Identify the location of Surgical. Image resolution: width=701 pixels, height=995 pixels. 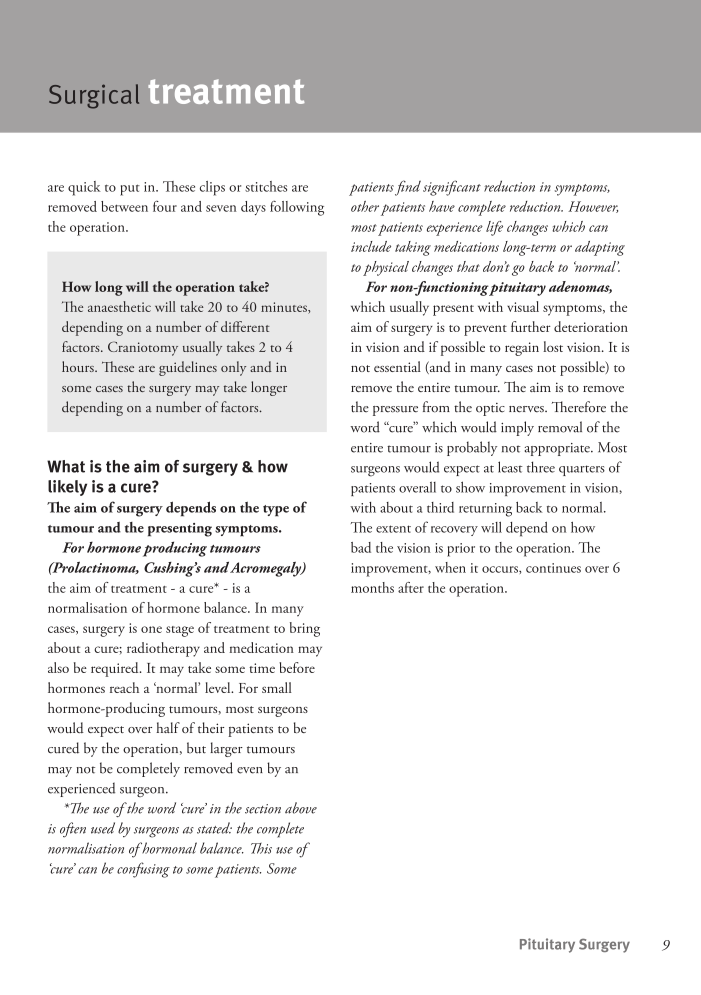
(94, 96).
